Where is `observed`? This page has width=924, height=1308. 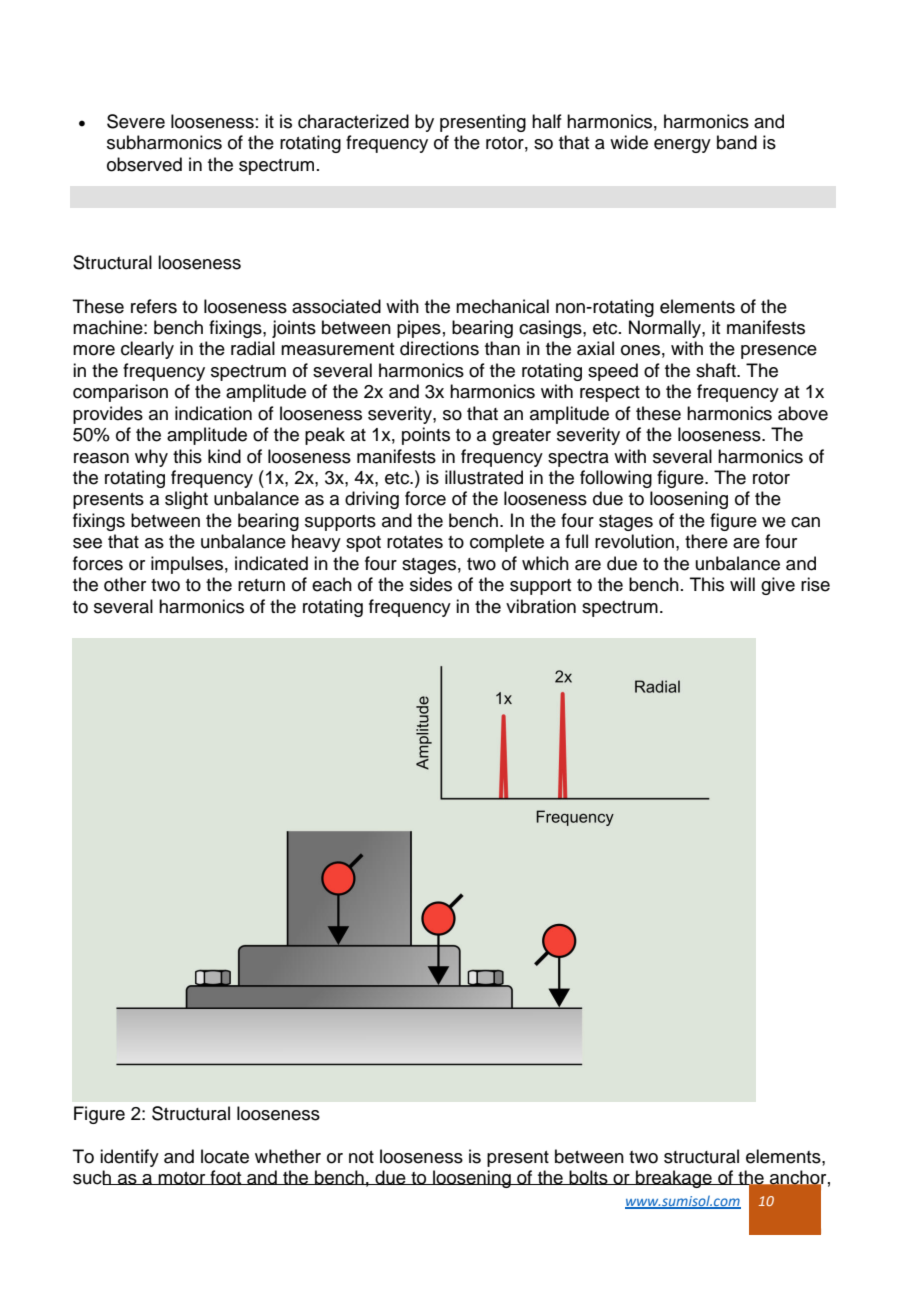 observed is located at coordinates (144, 164).
